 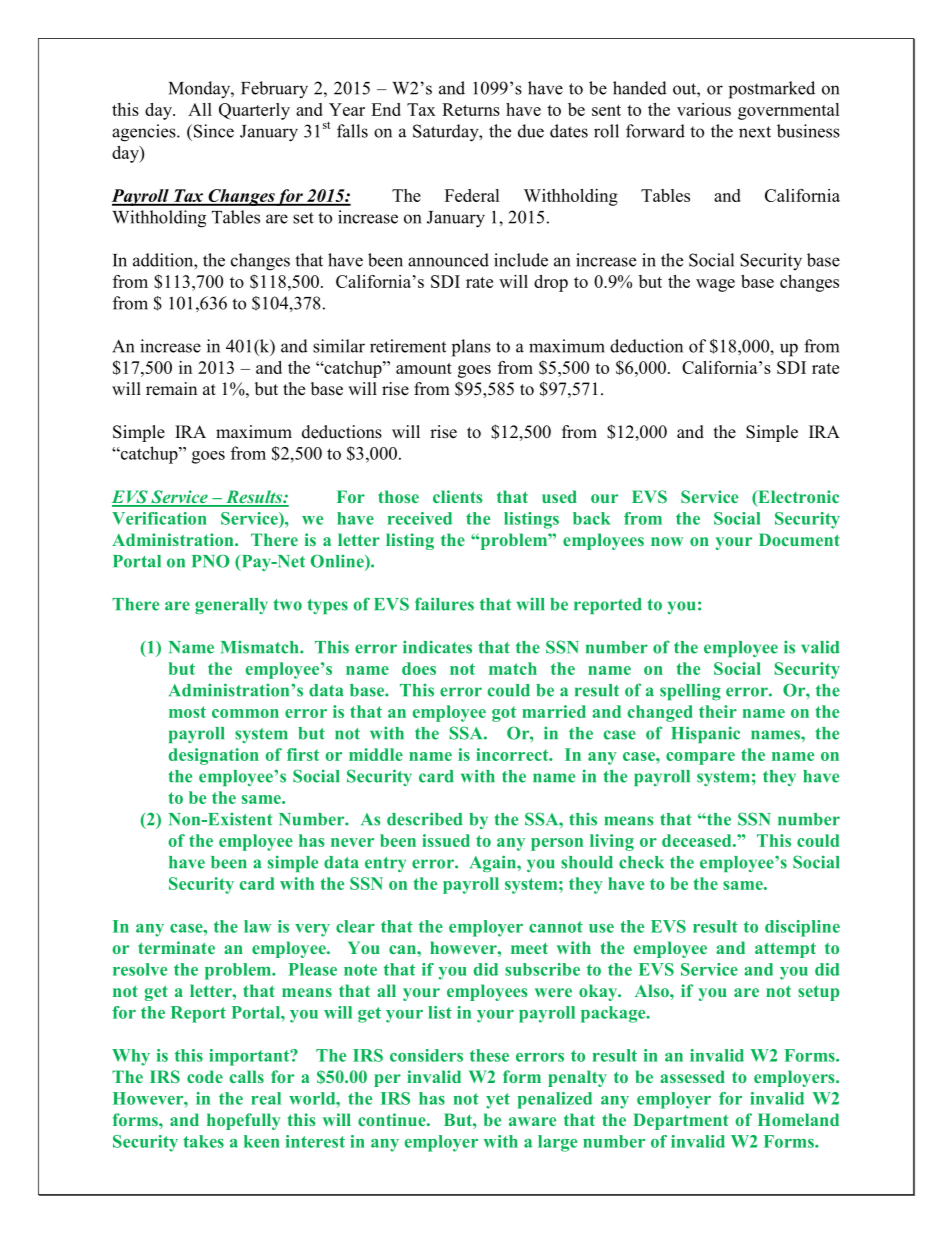 What do you see at coordinates (690, 691) in the screenshot?
I see `spelling` at bounding box center [690, 691].
